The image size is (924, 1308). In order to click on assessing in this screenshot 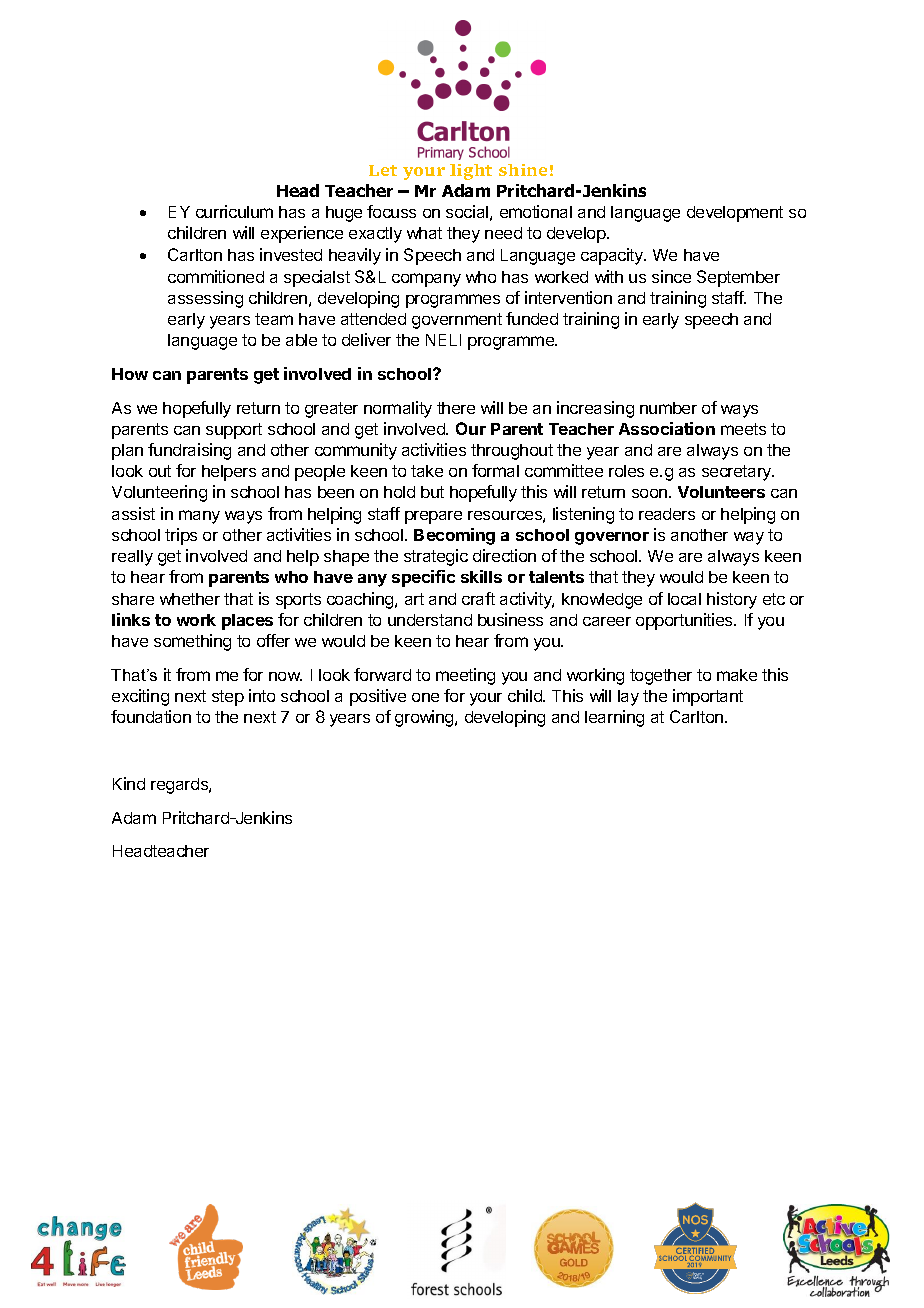, I will do `click(205, 299)`.
